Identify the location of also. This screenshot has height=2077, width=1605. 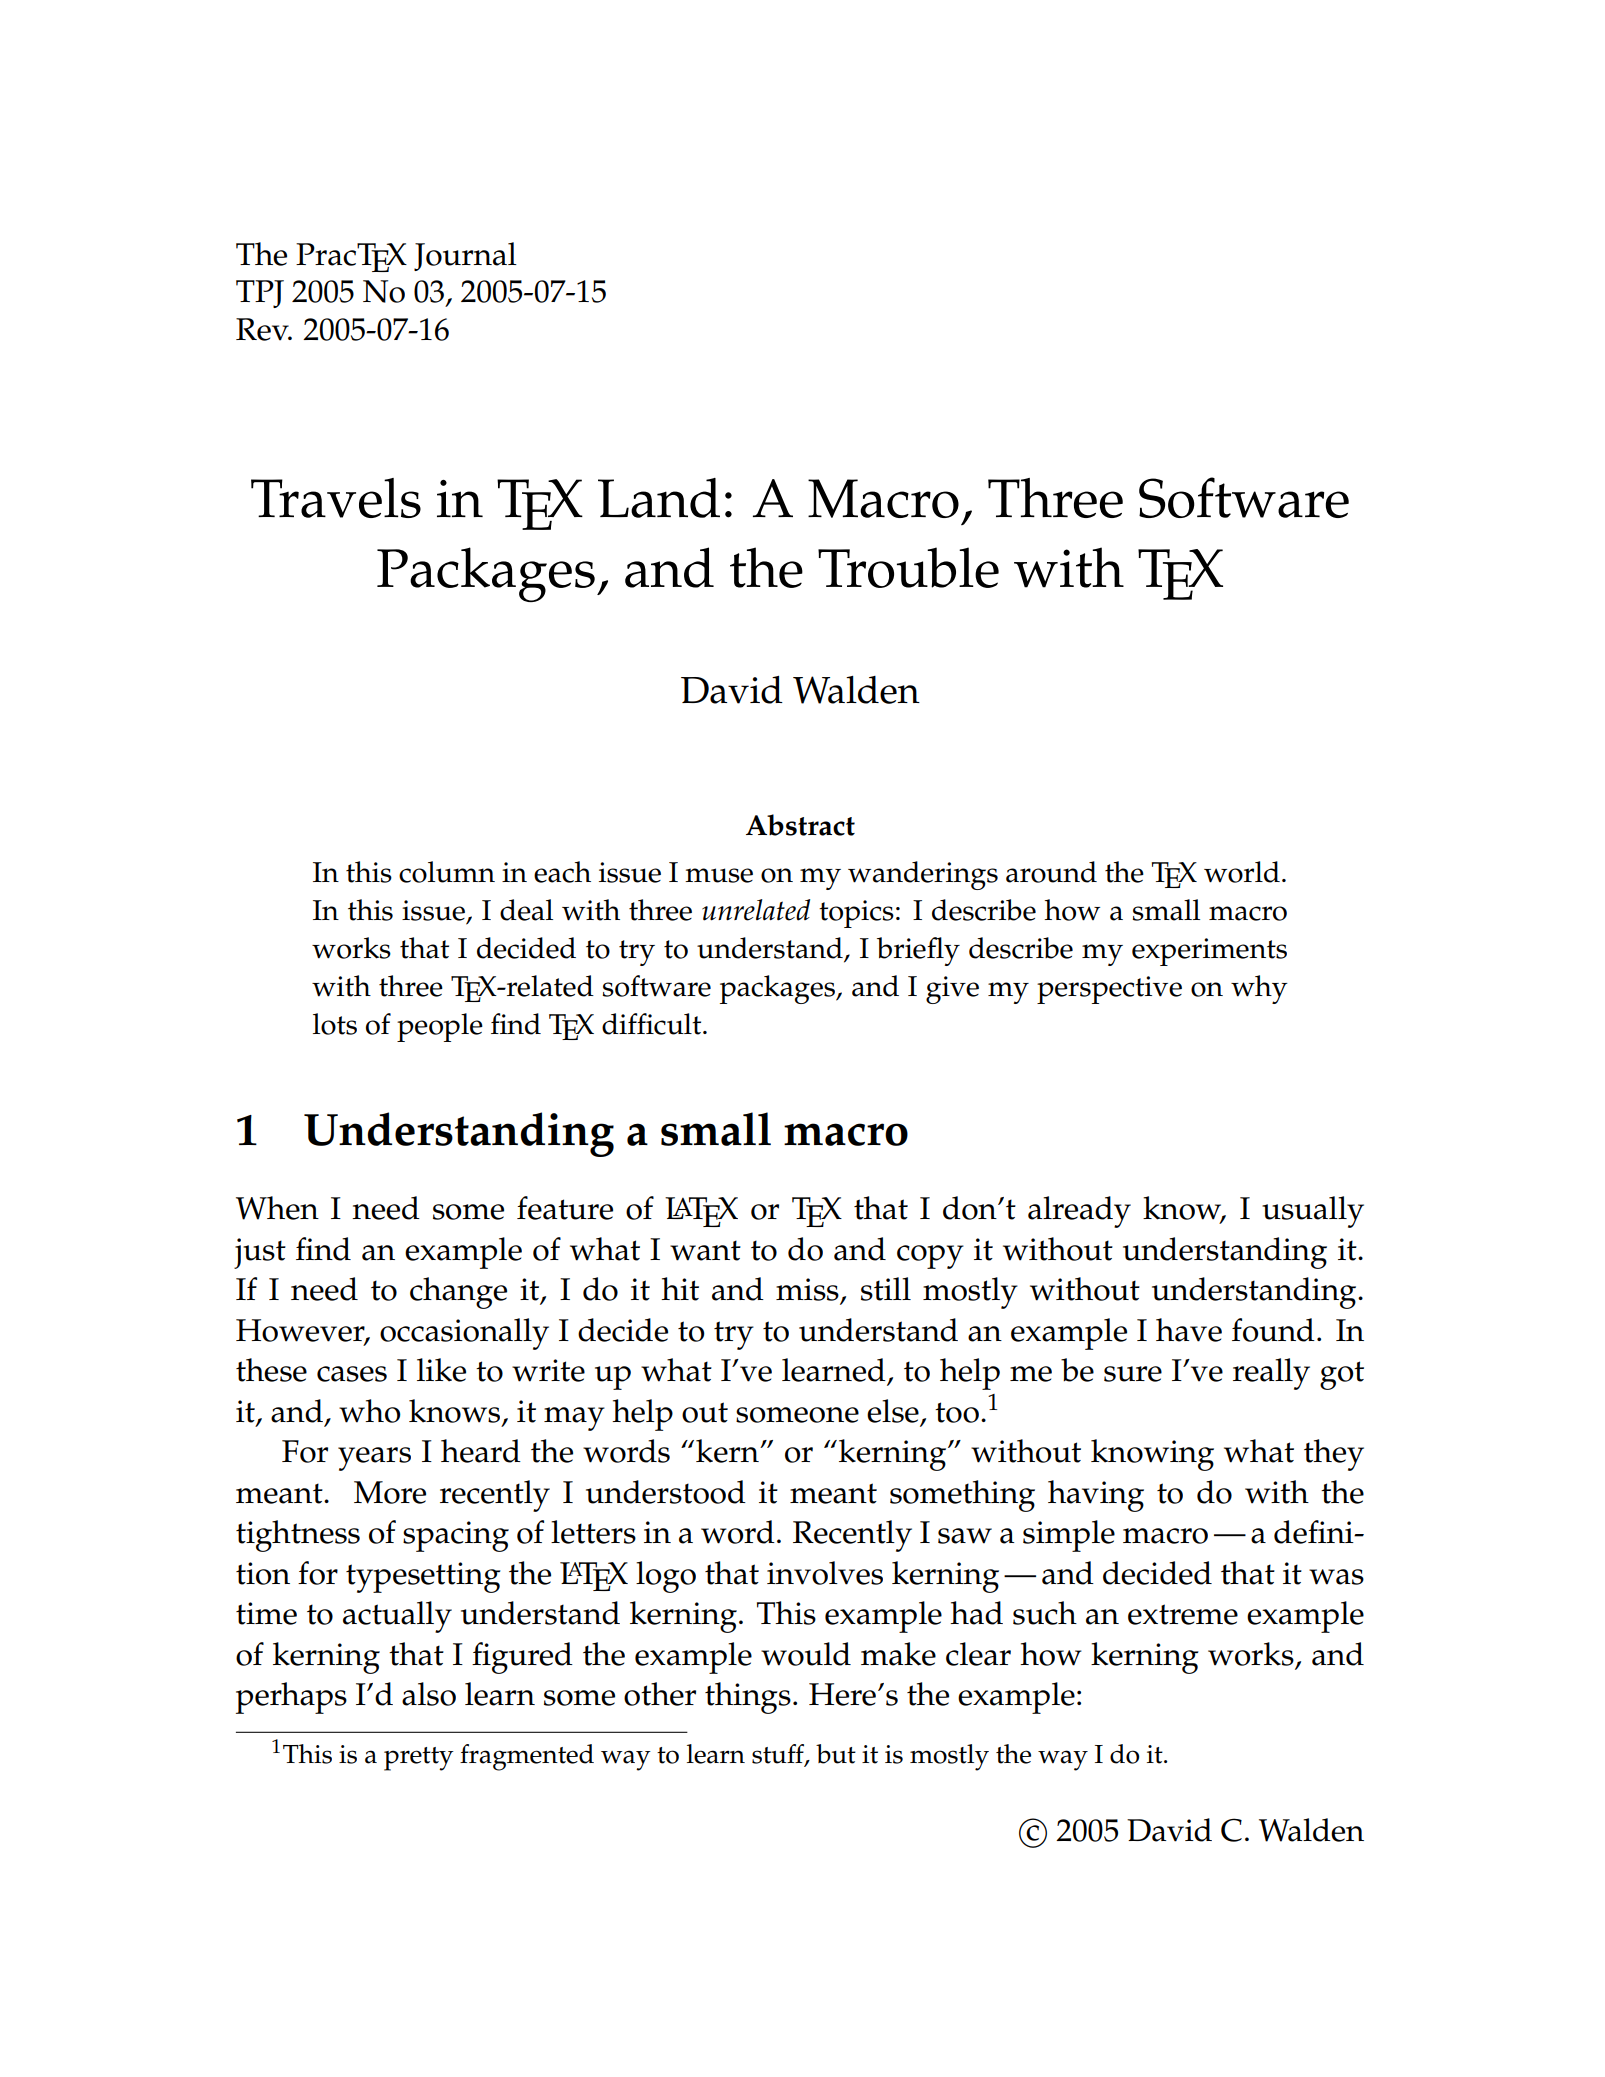
(429, 1694).
